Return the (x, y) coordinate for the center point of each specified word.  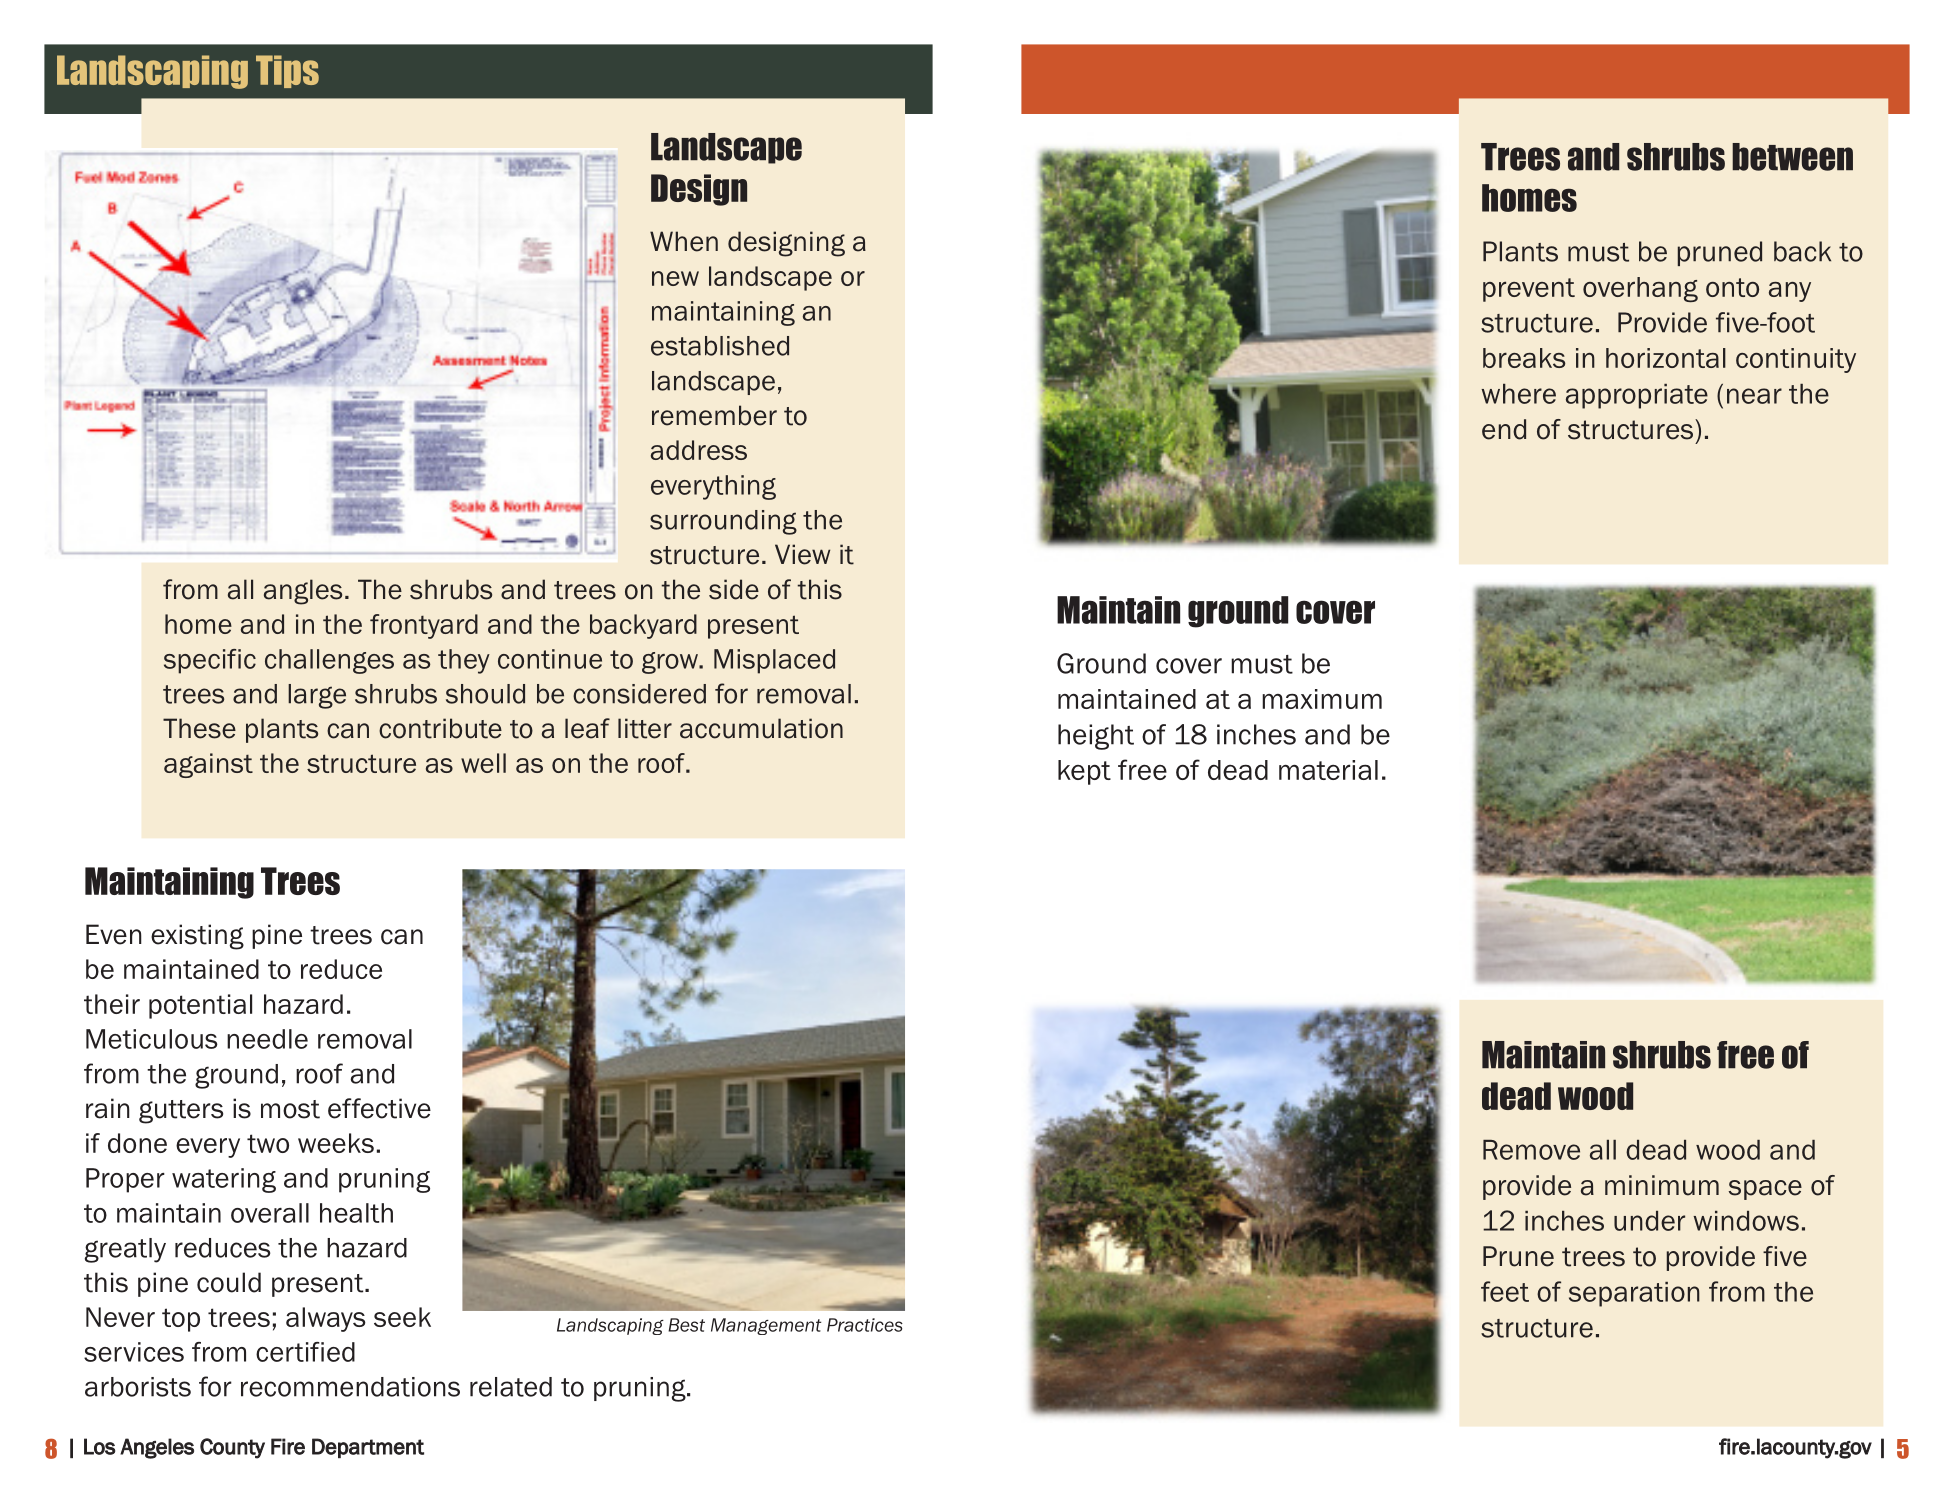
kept (1084, 772)
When (684, 241)
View (802, 554)
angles (303, 592)
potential (200, 1006)
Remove (1531, 1150)
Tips (287, 71)
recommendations (350, 1387)
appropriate (1637, 396)
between (1792, 157)
